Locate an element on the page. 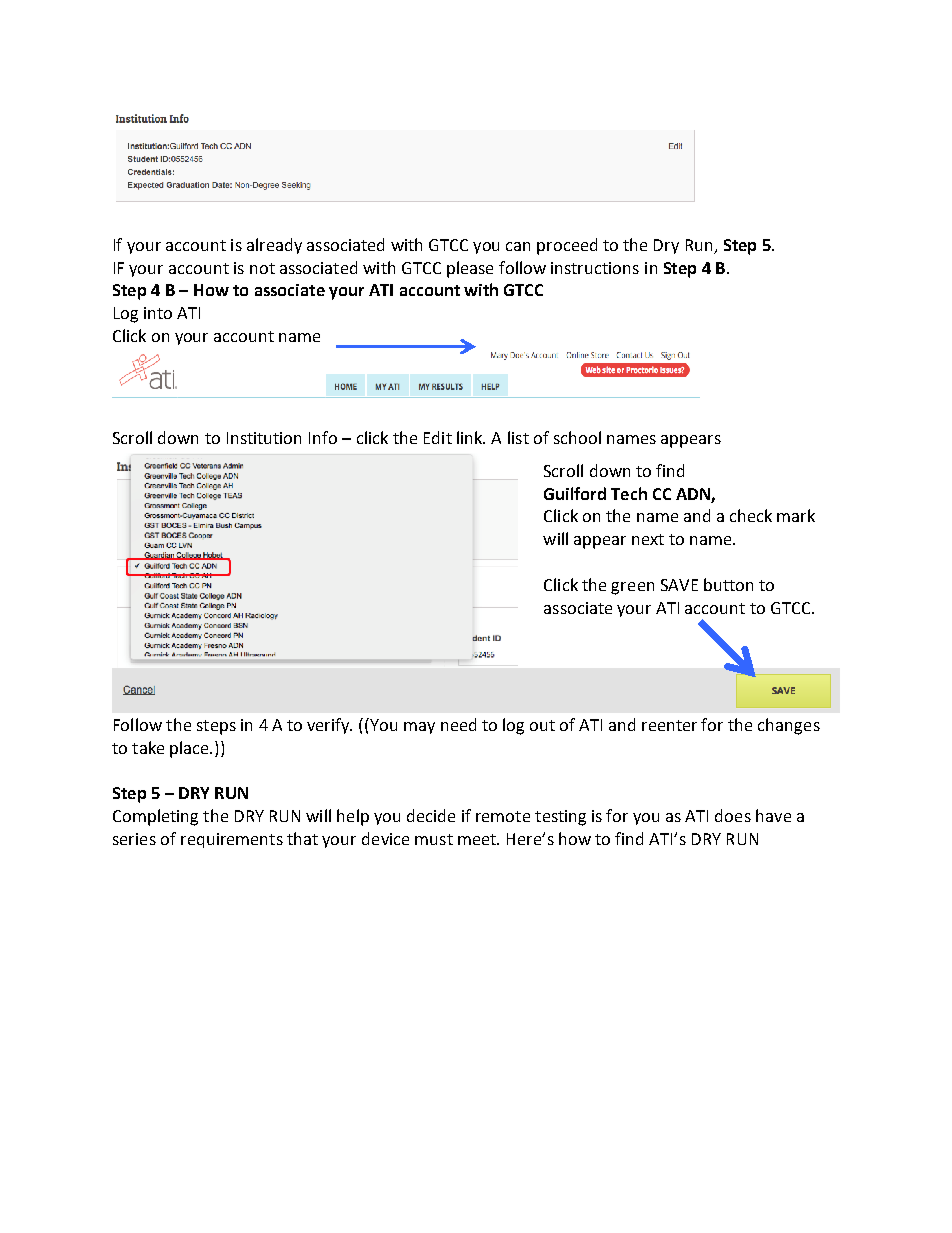 Image resolution: width=952 pixels, height=1233 pixels. requirements is located at coordinates (232, 840).
